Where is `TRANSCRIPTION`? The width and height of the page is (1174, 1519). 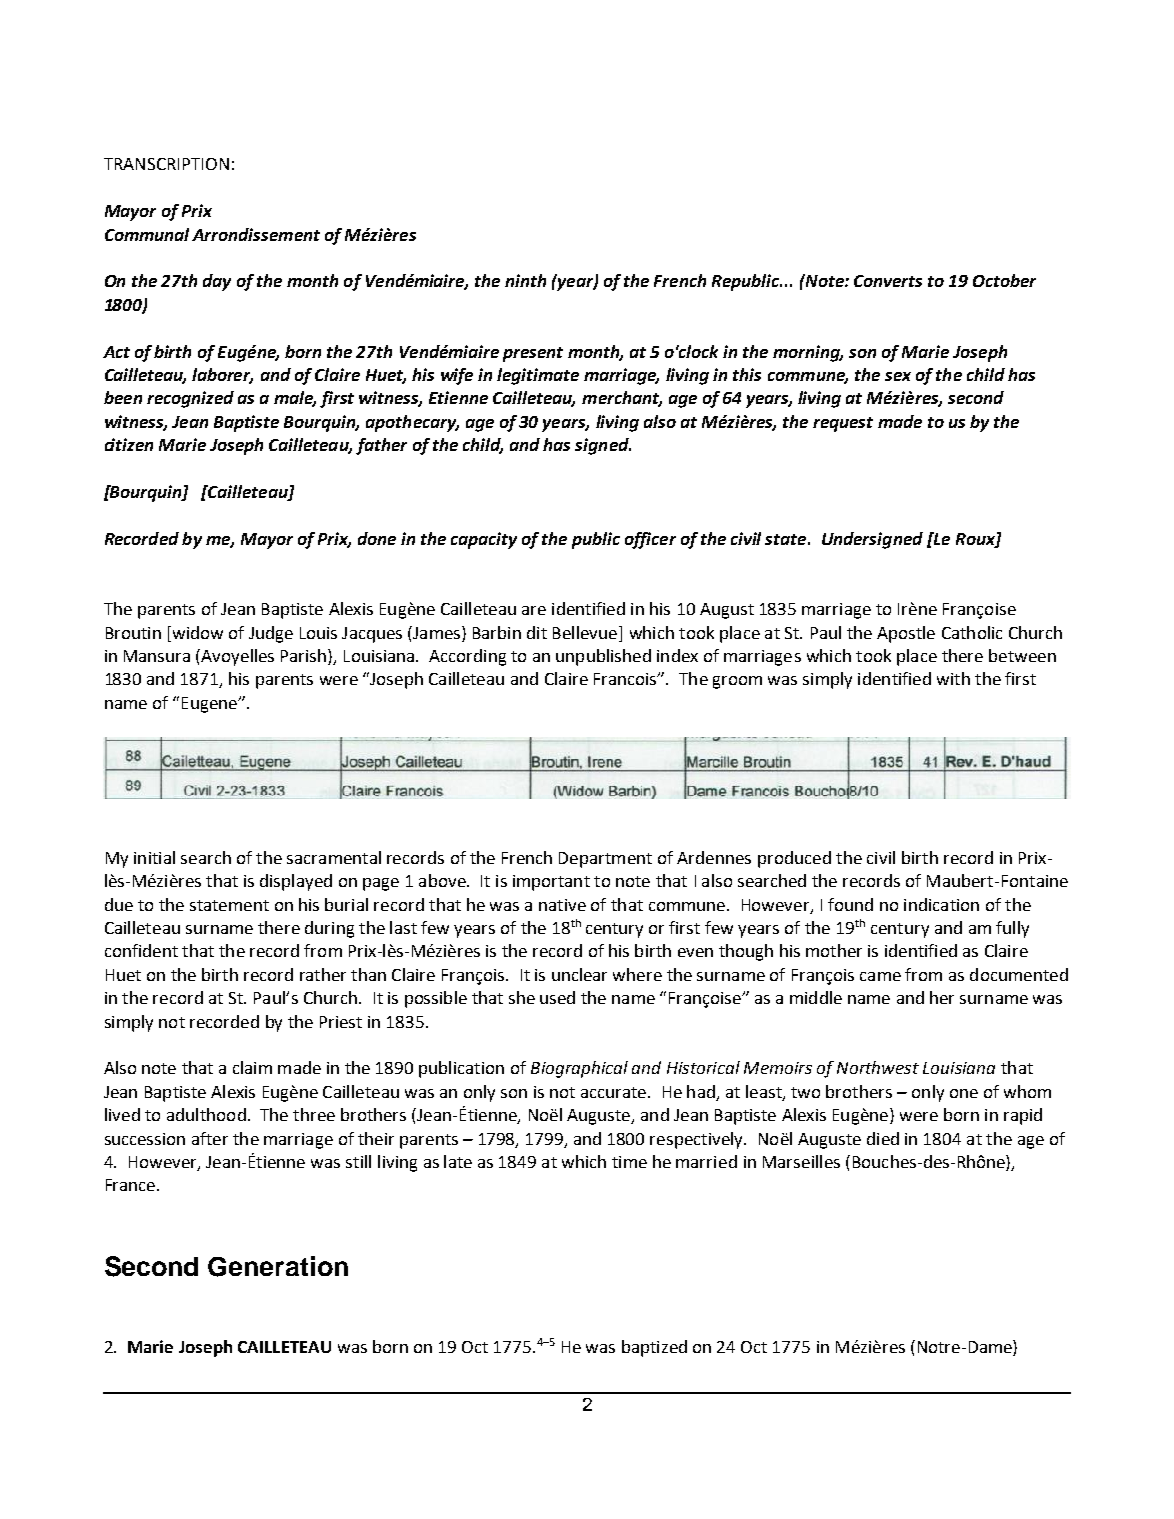
TRANSCRIPTION is located at coordinates (166, 164).
